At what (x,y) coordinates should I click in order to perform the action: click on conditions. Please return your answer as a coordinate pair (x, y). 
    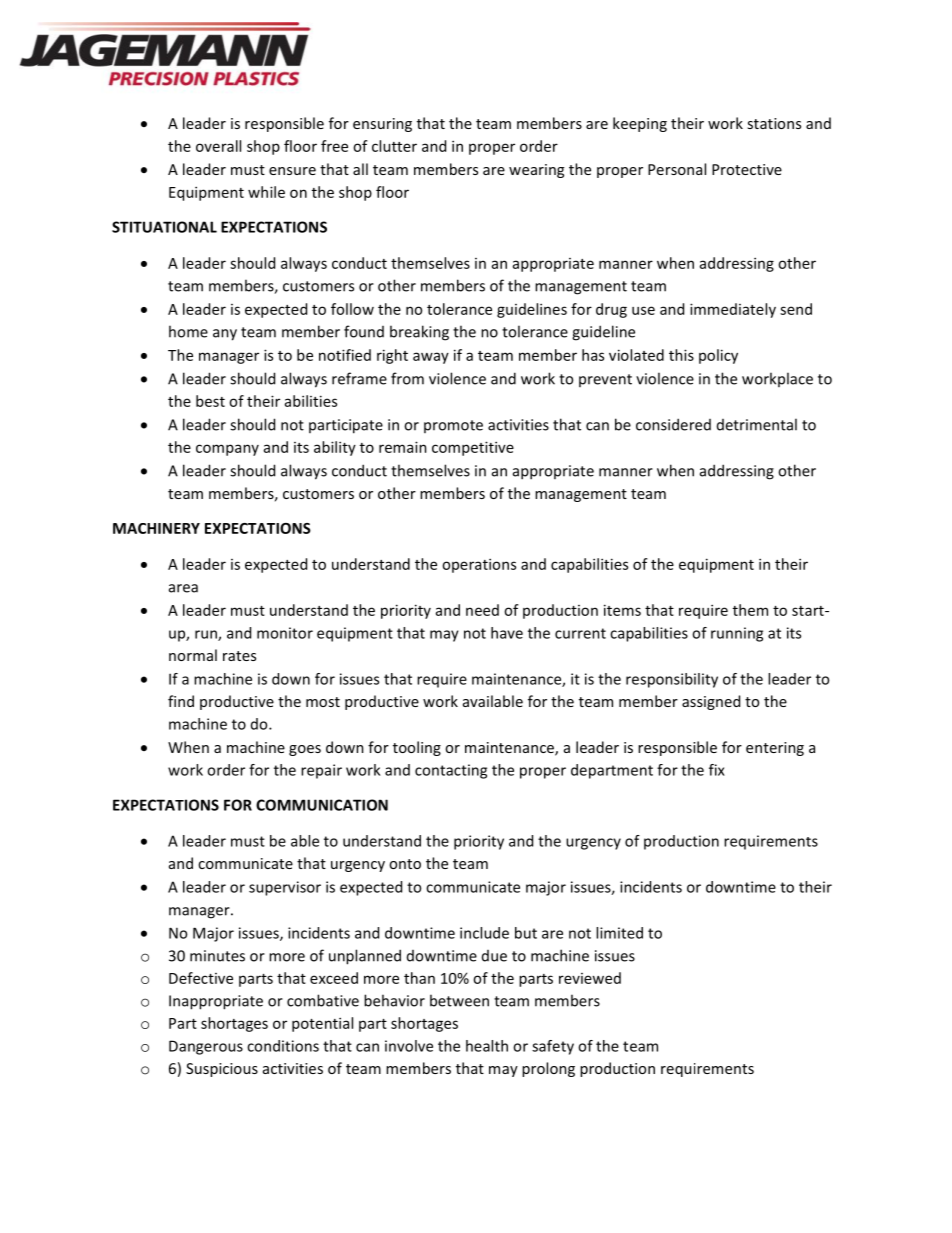
    Looking at the image, I should click on (283, 1046).
